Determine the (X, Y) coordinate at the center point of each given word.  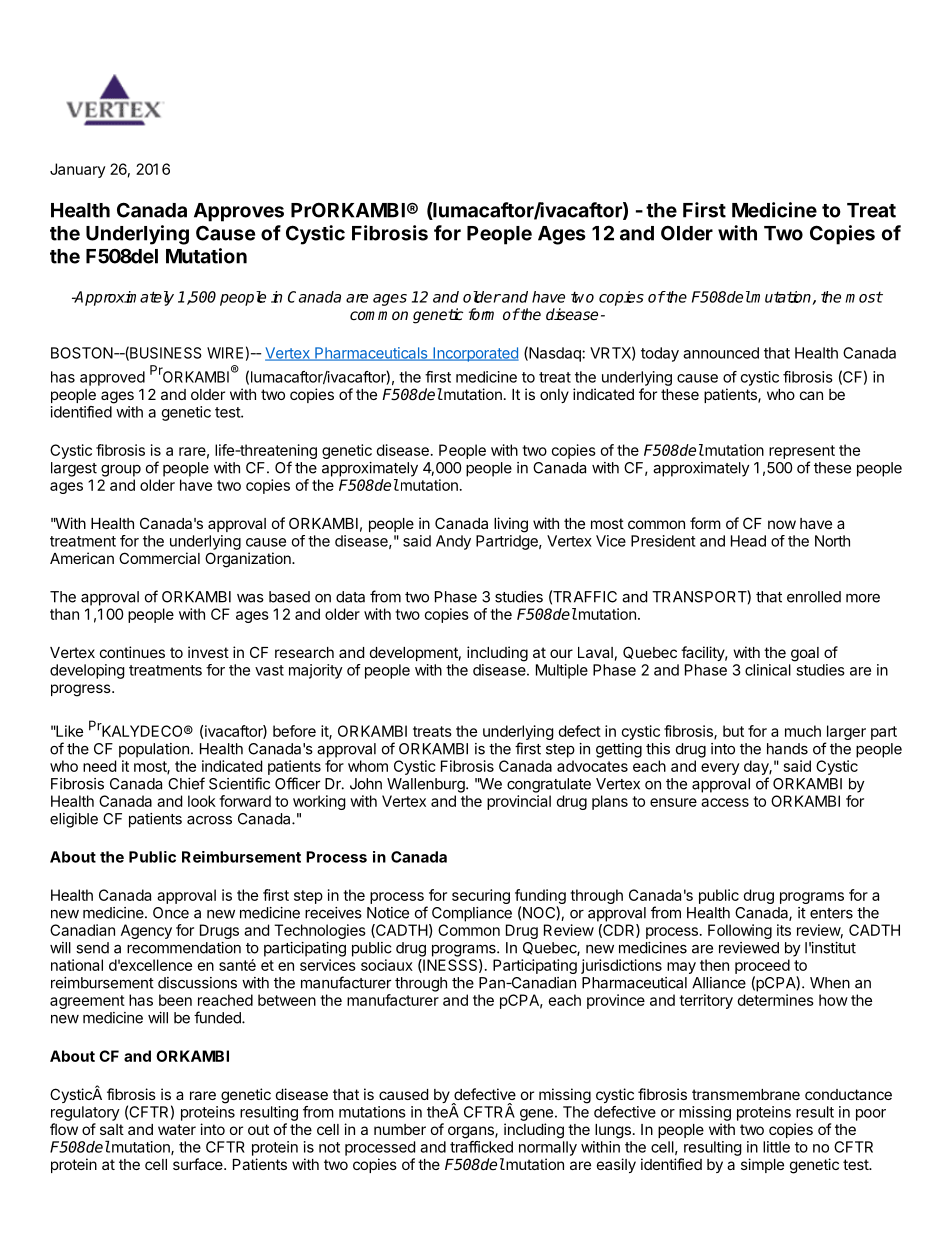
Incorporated (475, 354)
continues (132, 652)
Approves (239, 212)
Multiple (562, 671)
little (776, 1147)
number (400, 1129)
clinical (768, 670)
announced (721, 353)
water (177, 1129)
